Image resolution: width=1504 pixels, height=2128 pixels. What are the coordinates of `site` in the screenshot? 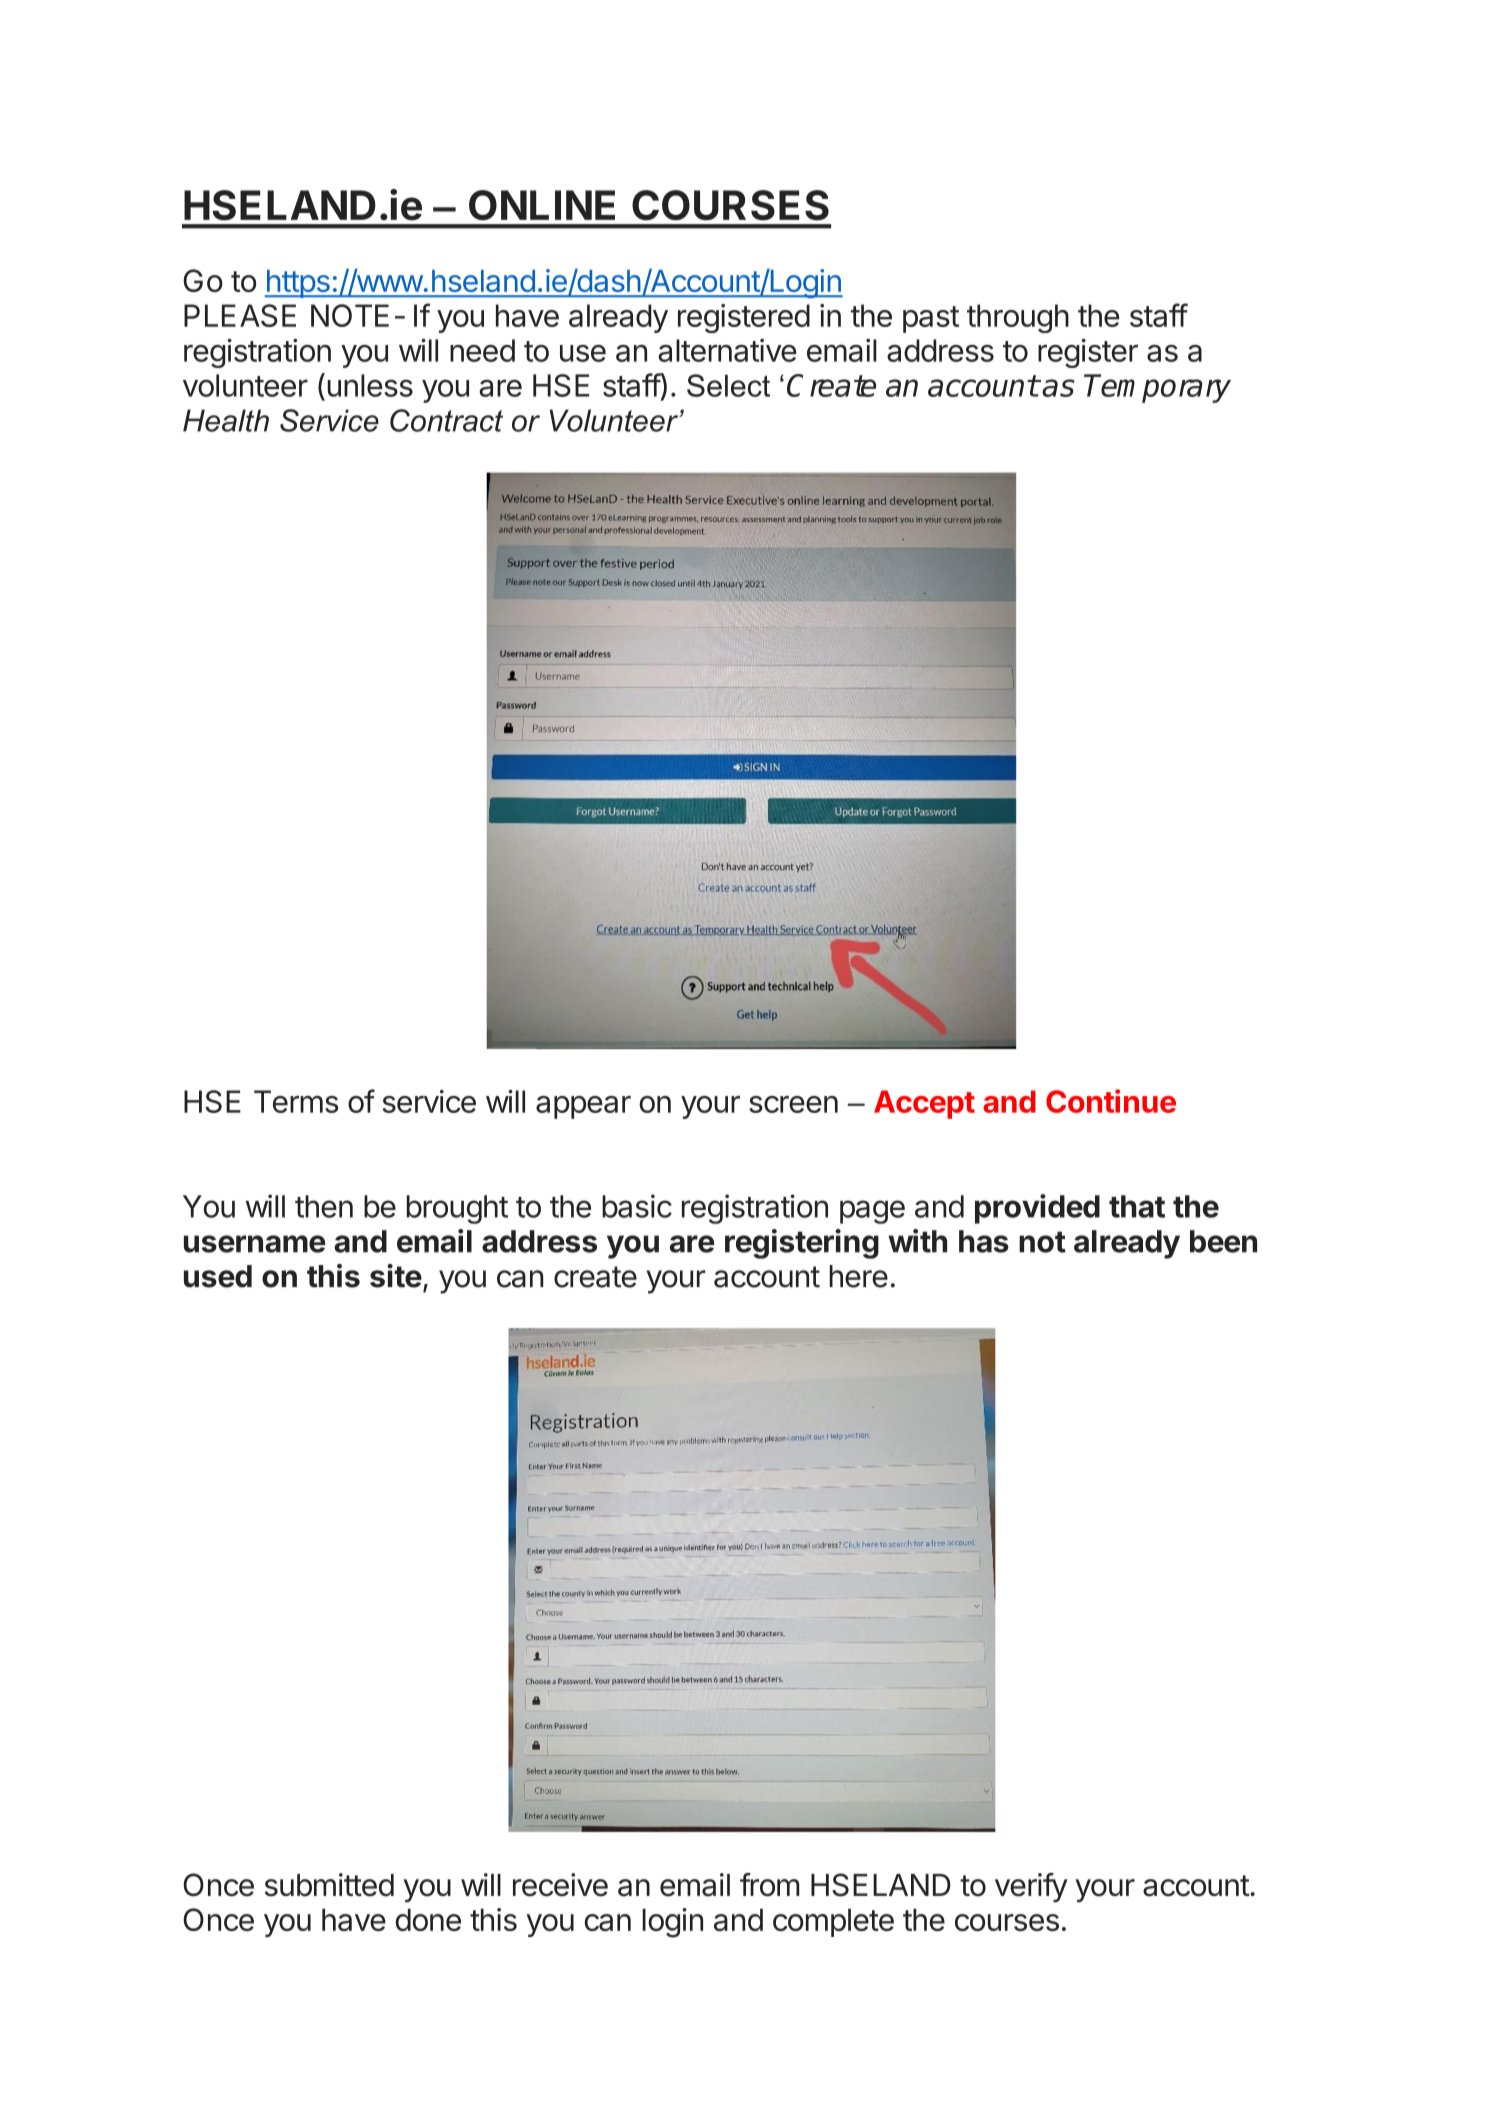 It's located at (396, 1276).
